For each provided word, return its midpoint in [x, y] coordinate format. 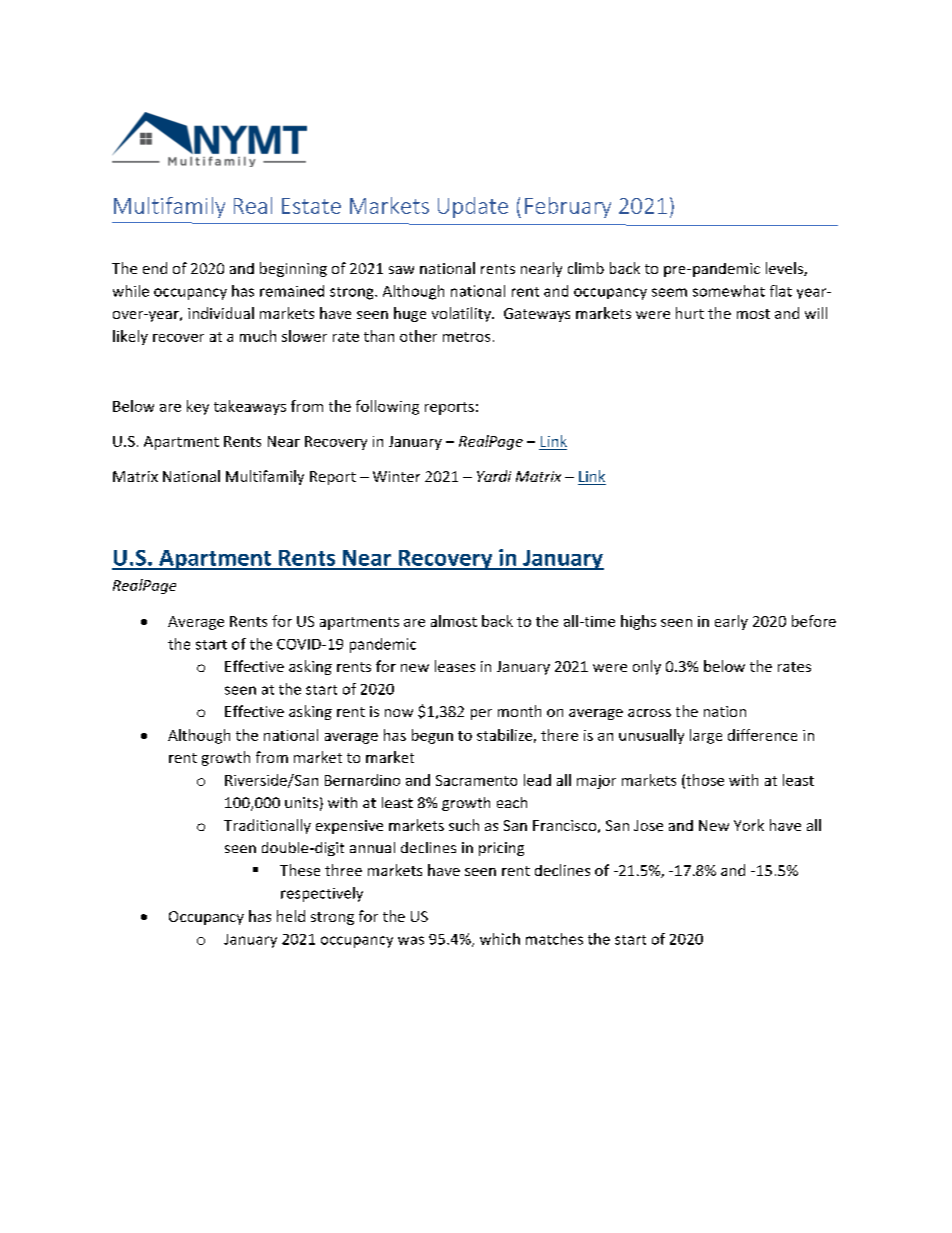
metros [466, 337]
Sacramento [476, 780]
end [155, 268]
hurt [690, 313]
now [399, 713]
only [647, 667]
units [301, 802]
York [749, 825]
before [814, 621]
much [258, 336]
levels [785, 269]
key [198, 407]
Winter [396, 476]
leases [455, 666]
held [291, 916]
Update [473, 207]
